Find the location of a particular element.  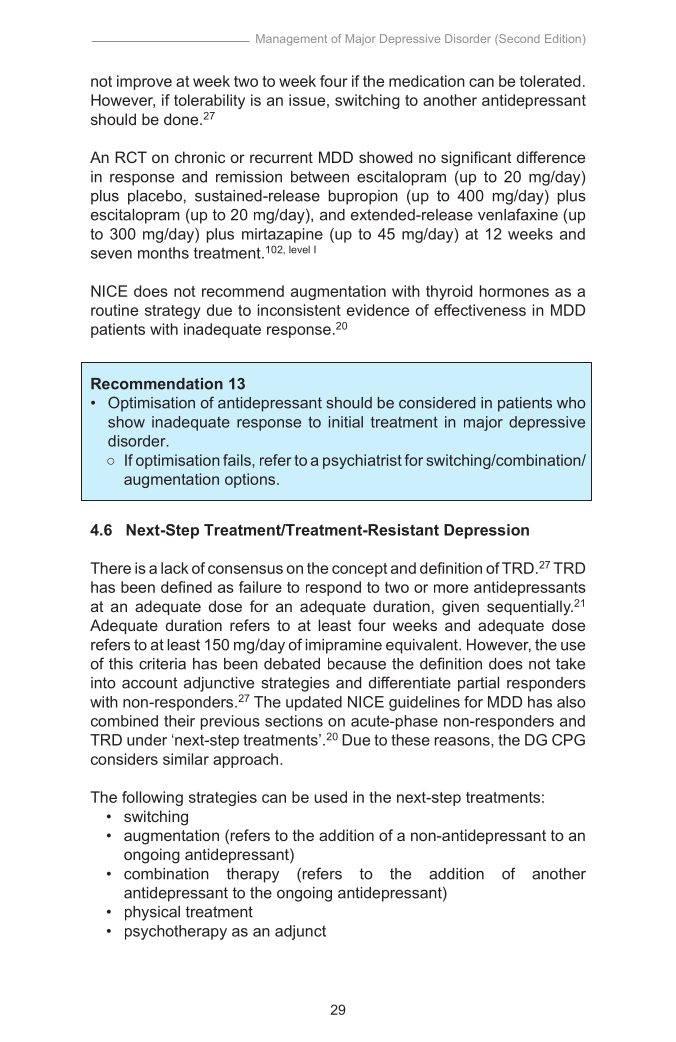

inconsistent is located at coordinates (299, 310).
